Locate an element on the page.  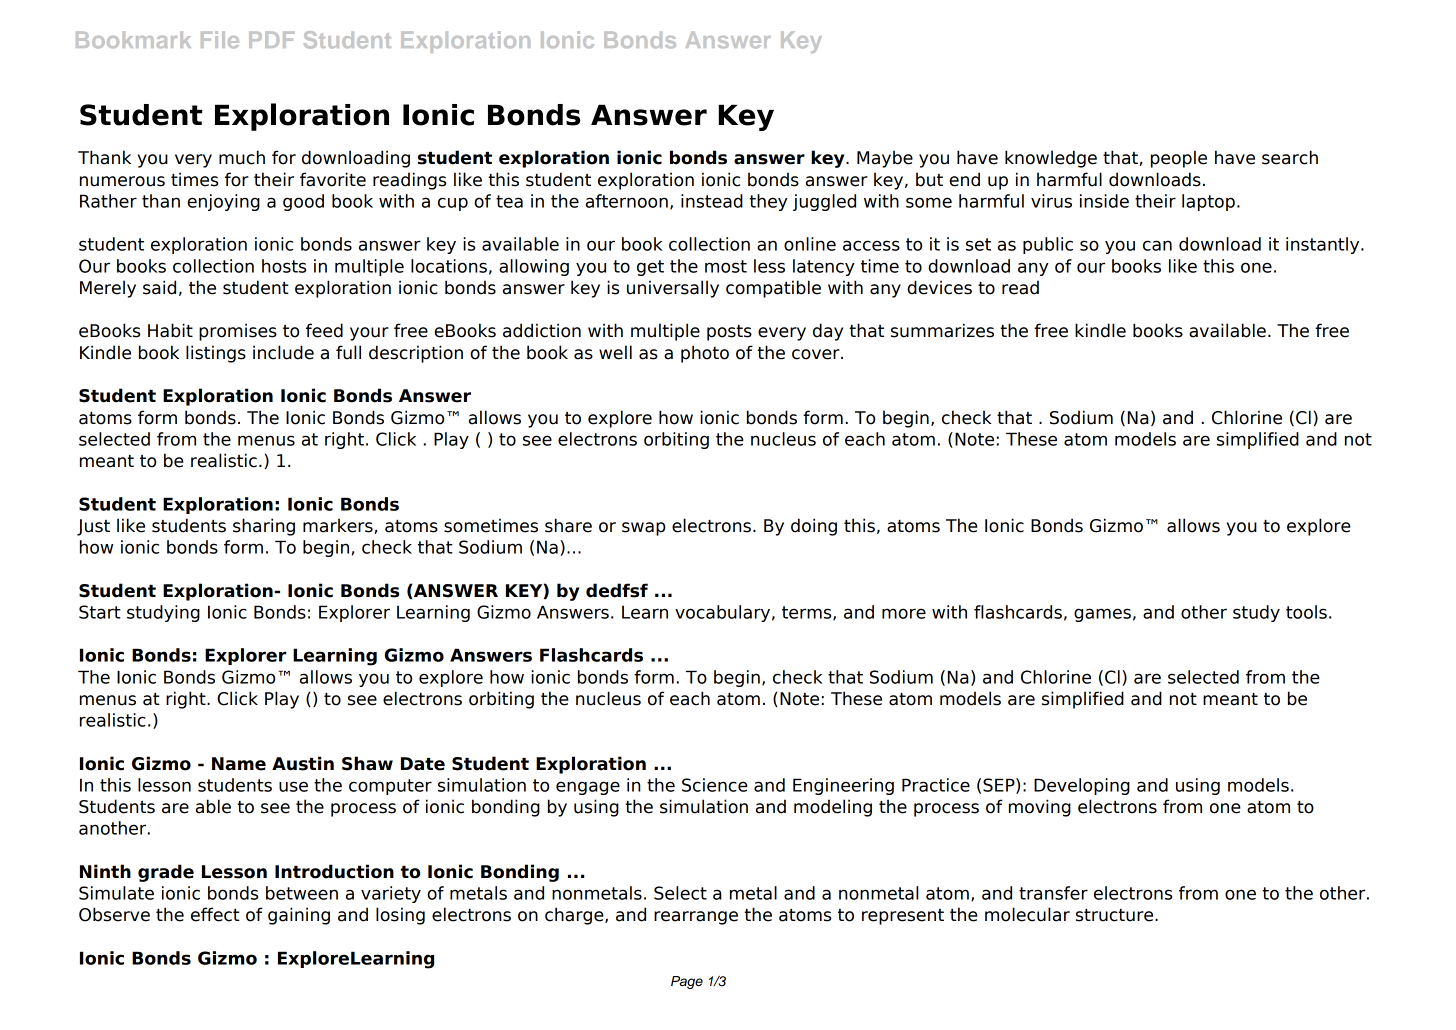
more is located at coordinates (904, 613).
